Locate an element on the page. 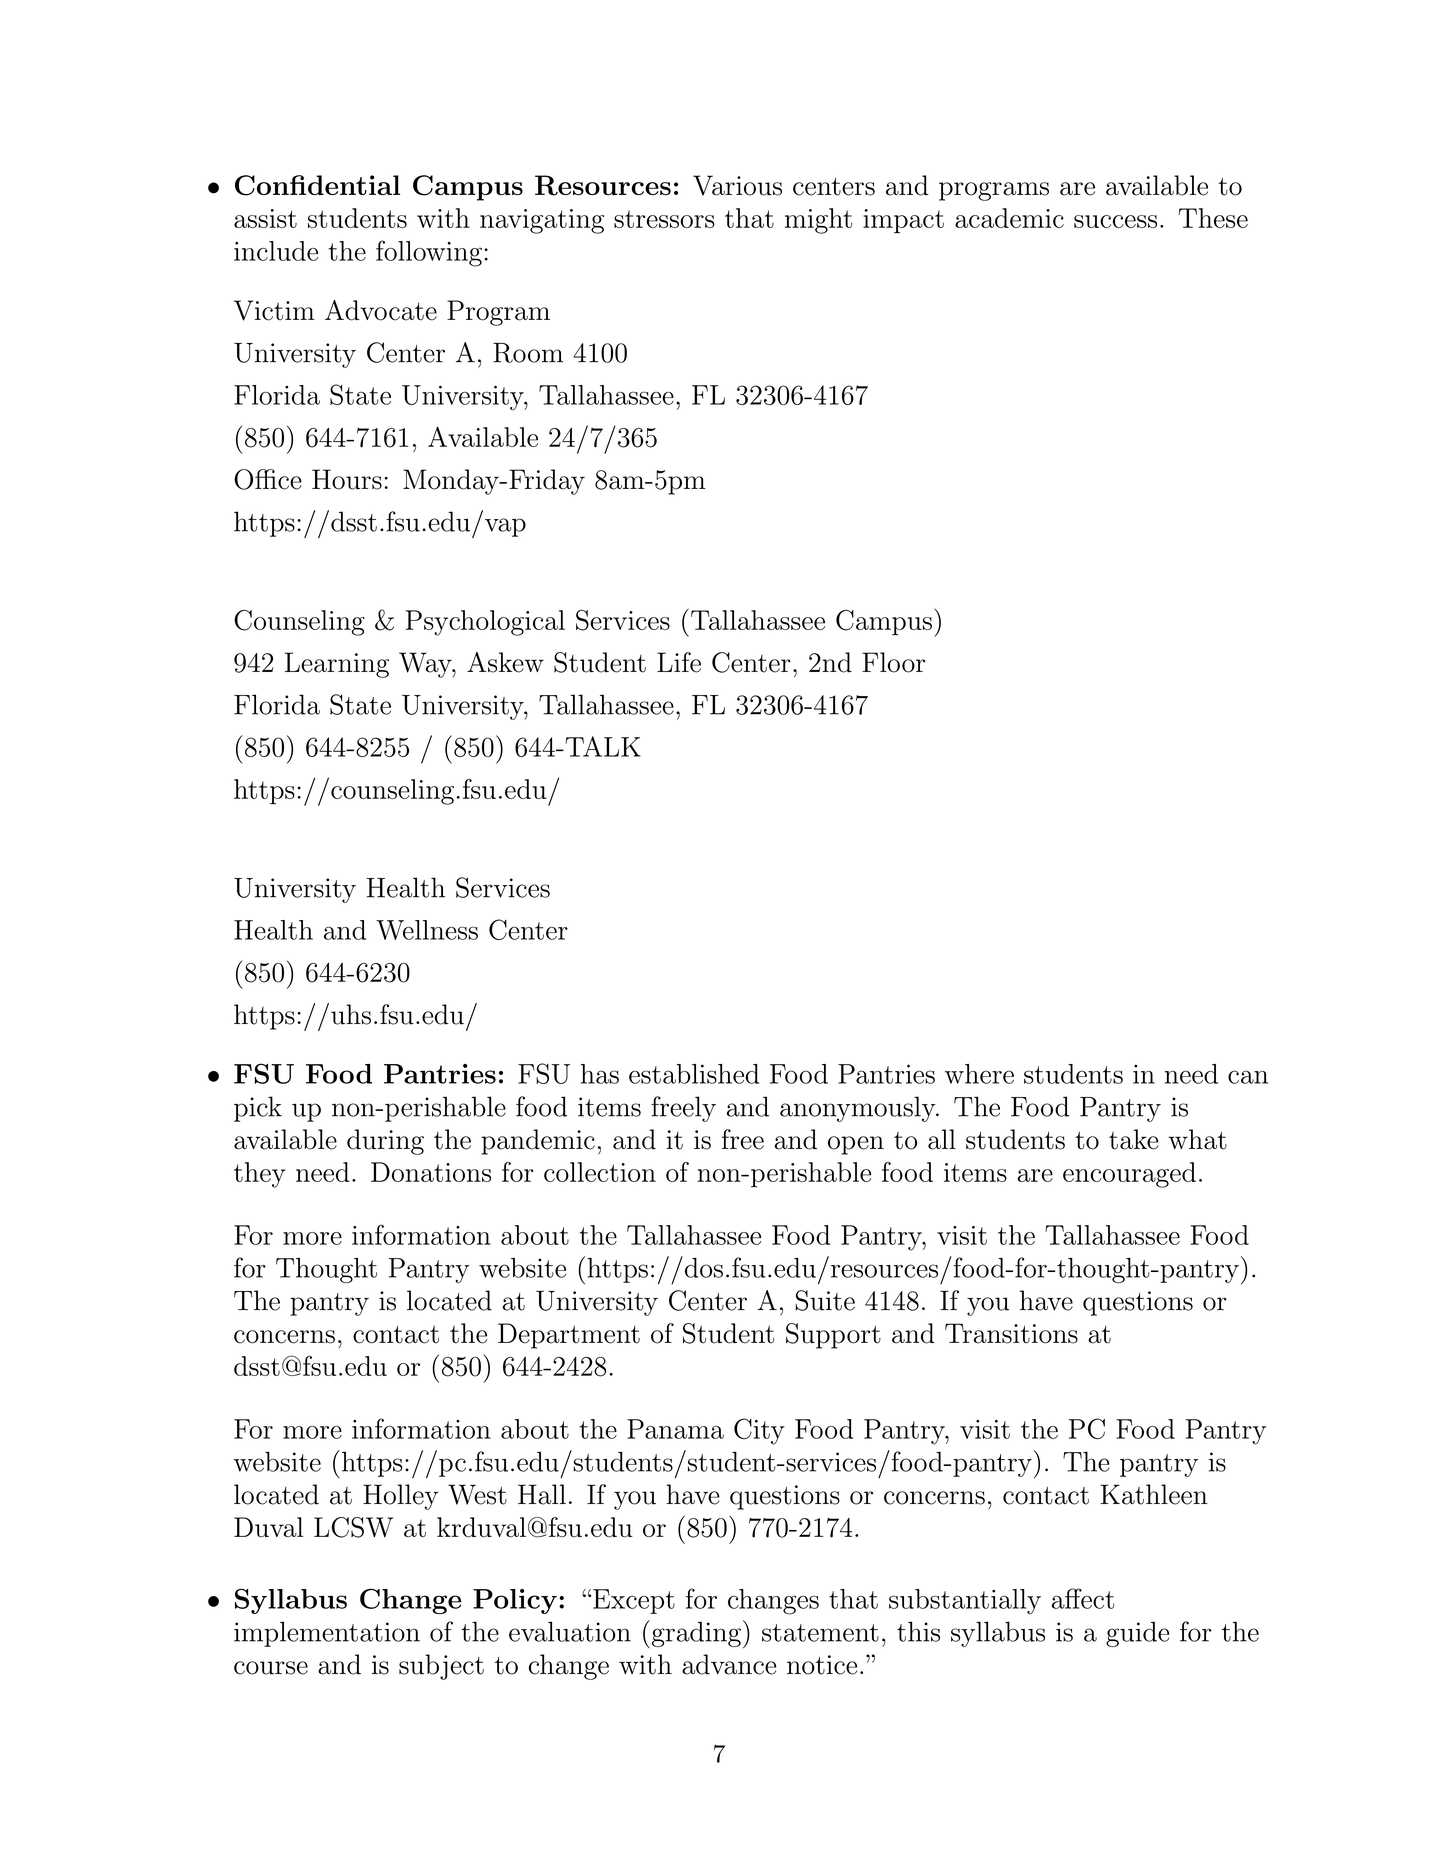 The height and width of the image is (1861, 1438). established is located at coordinates (694, 1074).
